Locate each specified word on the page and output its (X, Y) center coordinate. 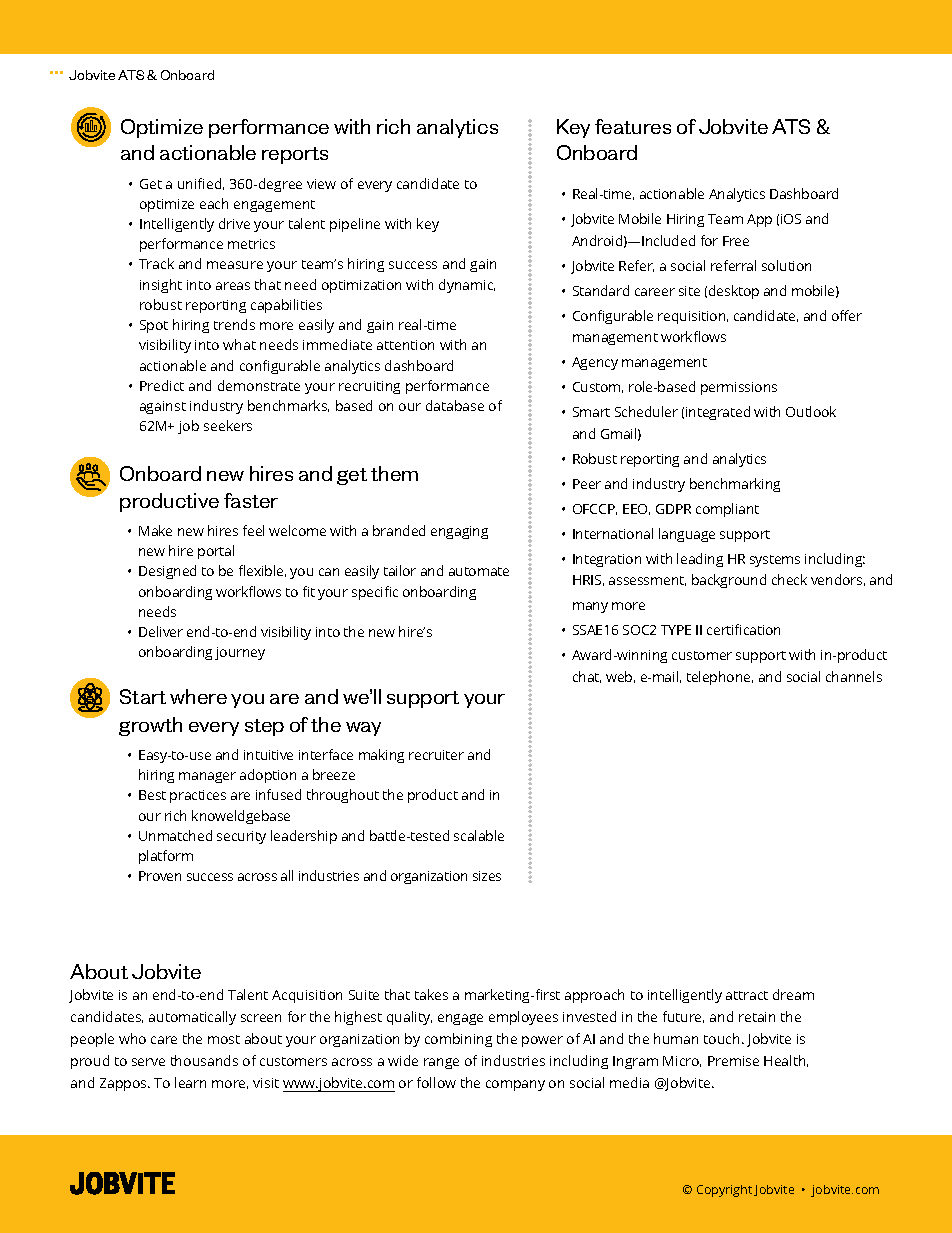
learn (190, 1082)
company (515, 1085)
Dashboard (804, 193)
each (214, 203)
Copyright (724, 1191)
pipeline (355, 225)
